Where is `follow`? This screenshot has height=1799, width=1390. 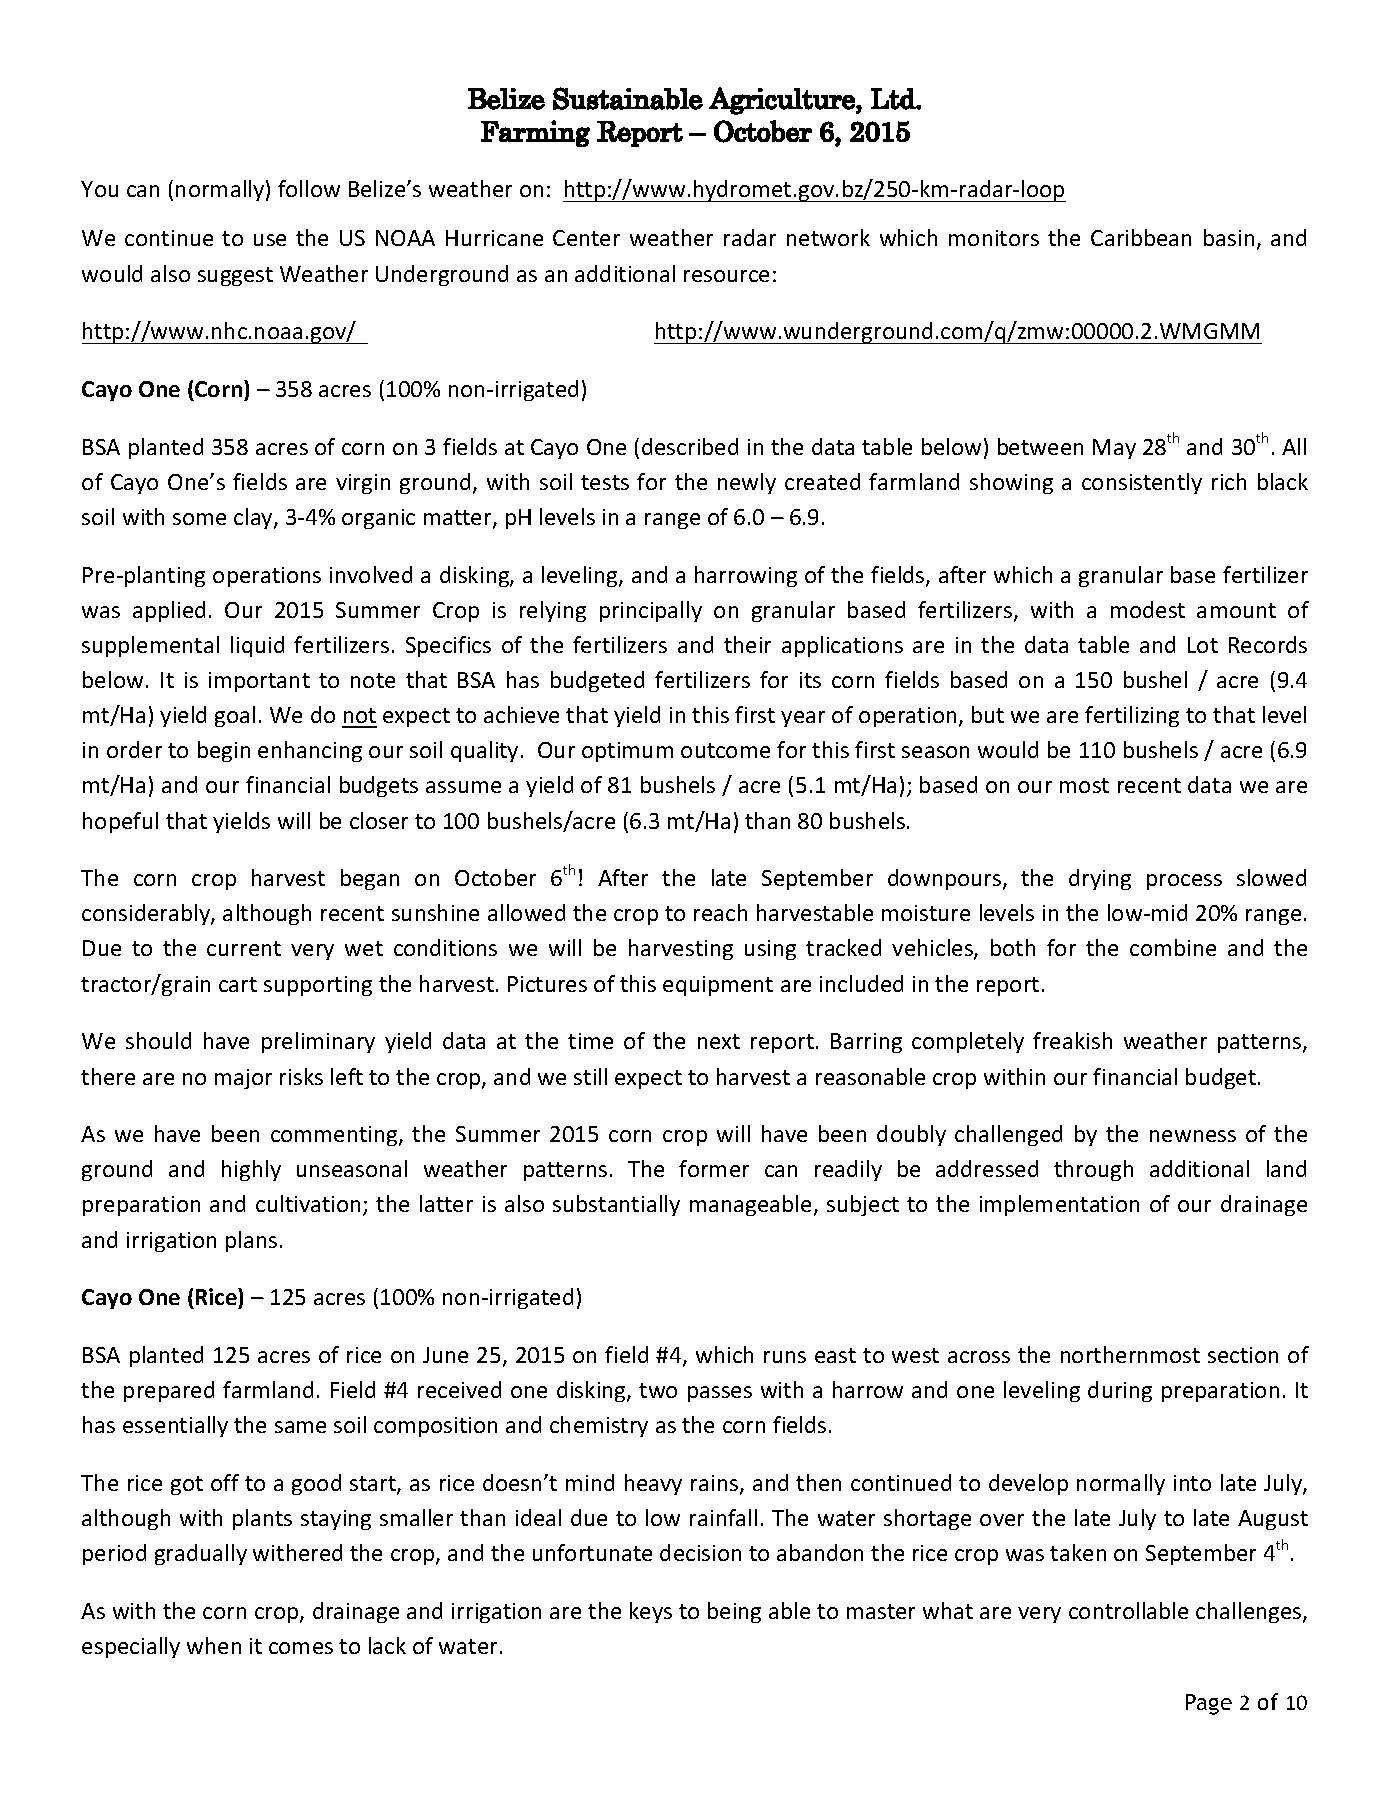 follow is located at coordinates (309, 188).
